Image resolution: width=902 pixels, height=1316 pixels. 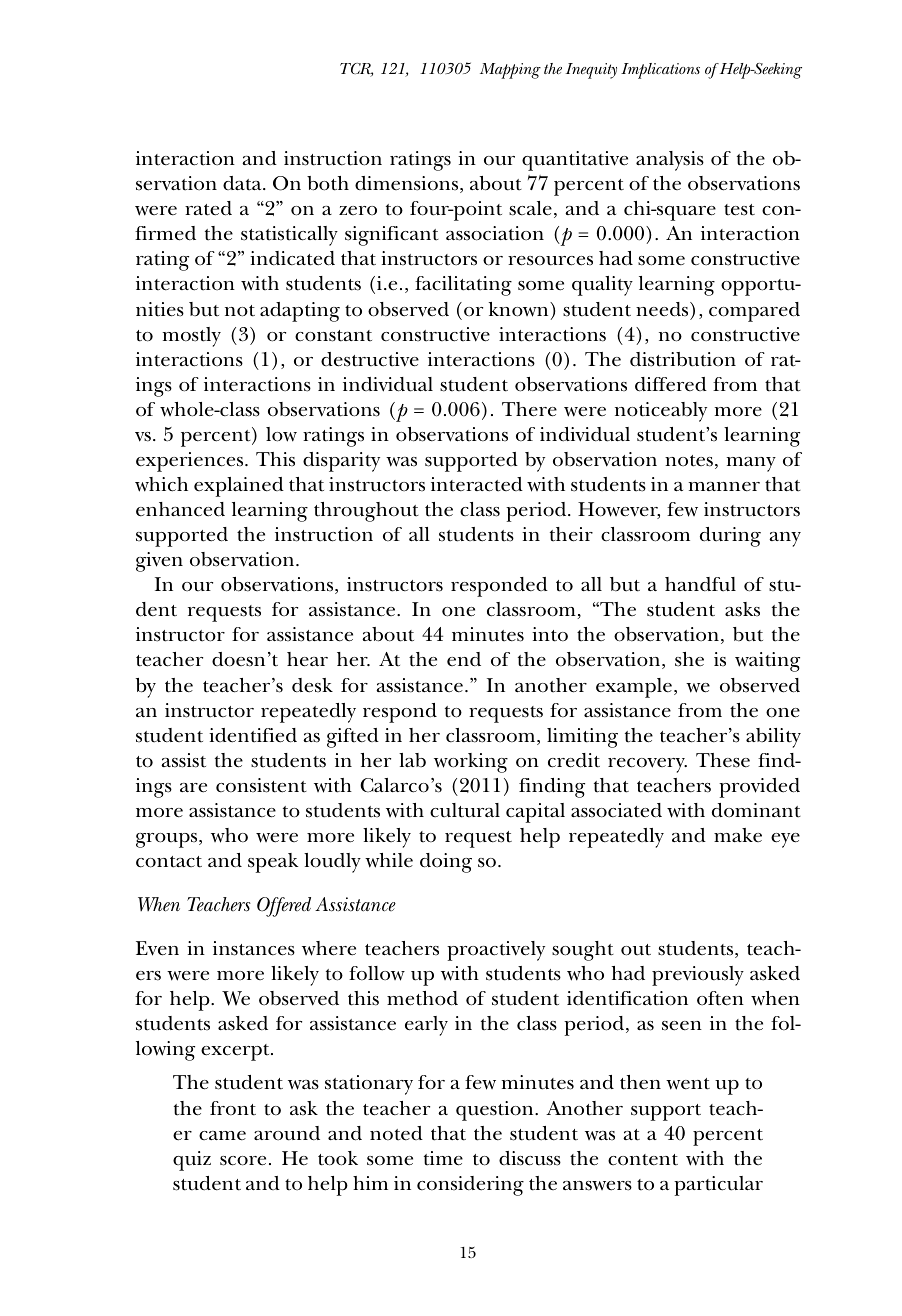 What do you see at coordinates (243, 1161) in the screenshot?
I see `score` at bounding box center [243, 1161].
